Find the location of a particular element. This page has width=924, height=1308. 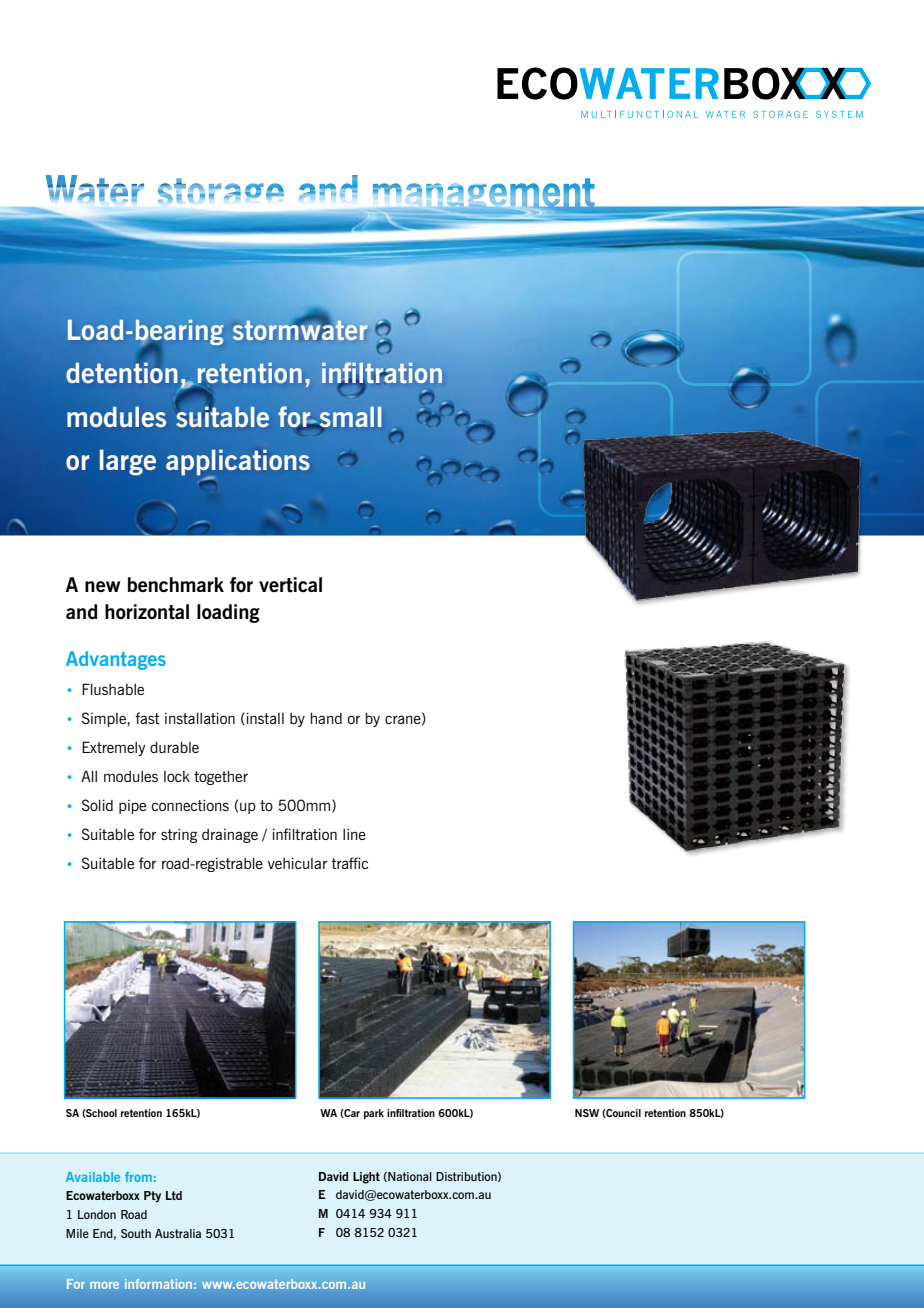

detention is located at coordinates (122, 372).
